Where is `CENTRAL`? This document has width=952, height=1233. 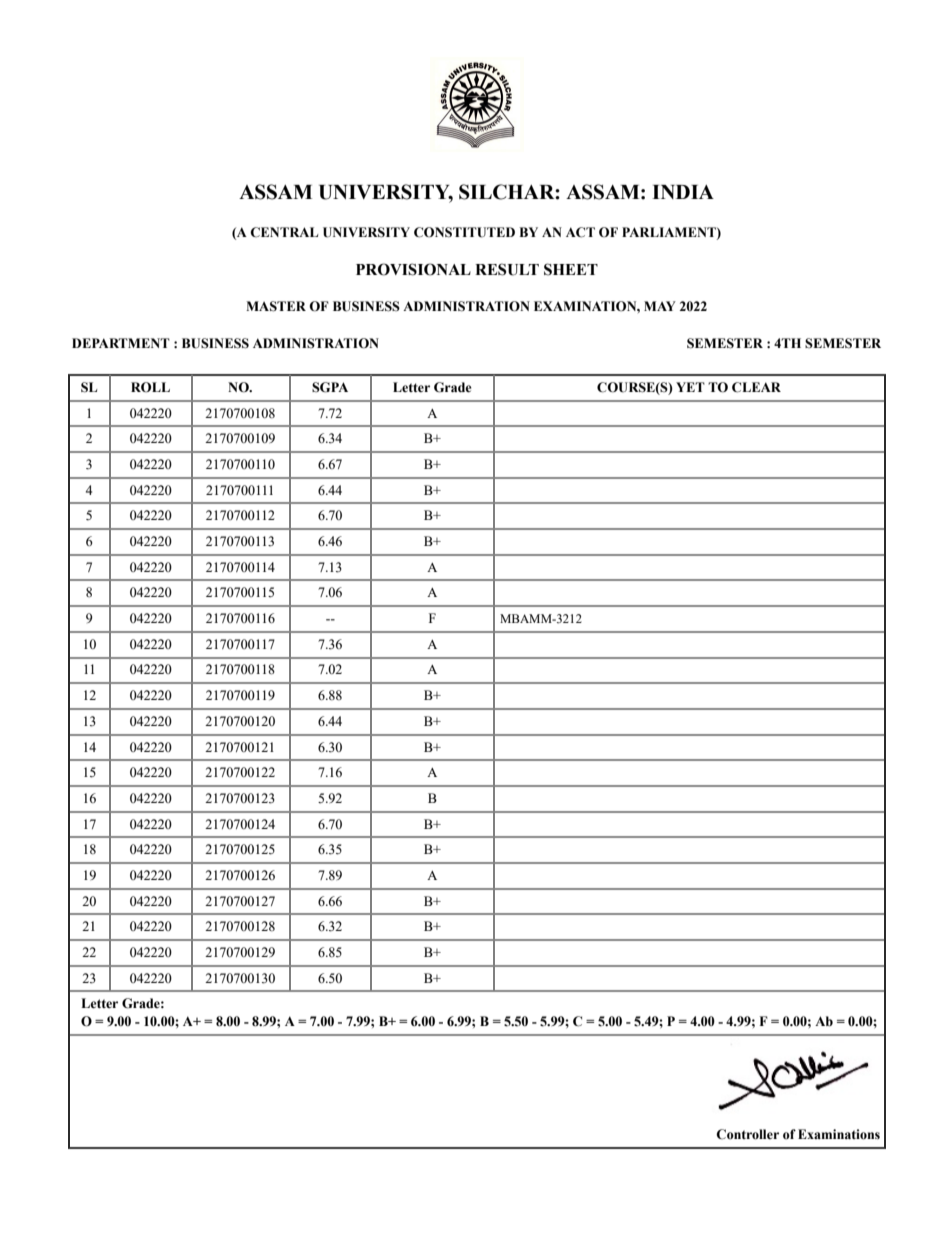
CENTRAL is located at coordinates (284, 232).
